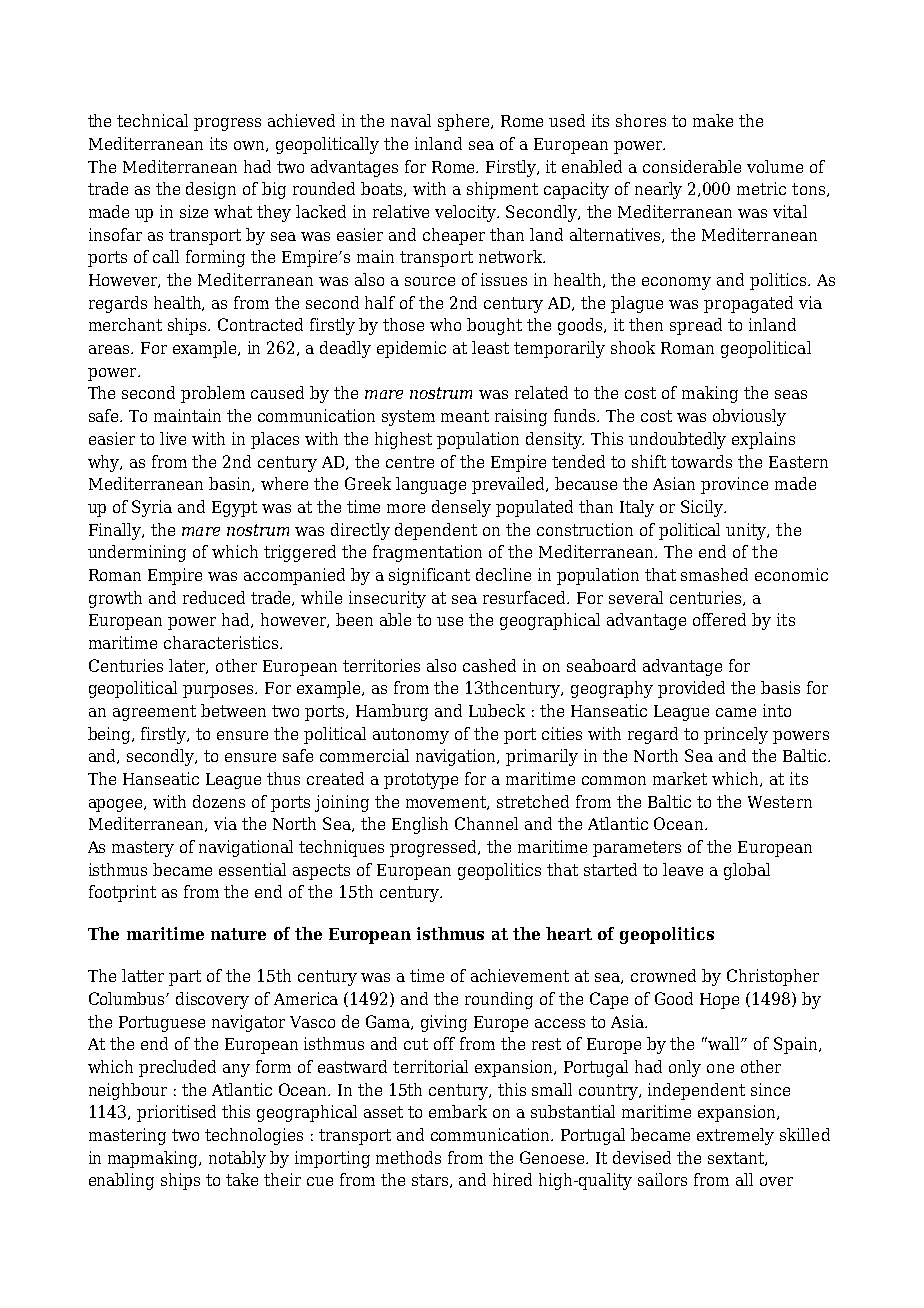  I want to click on characteristics, so click(222, 642).
